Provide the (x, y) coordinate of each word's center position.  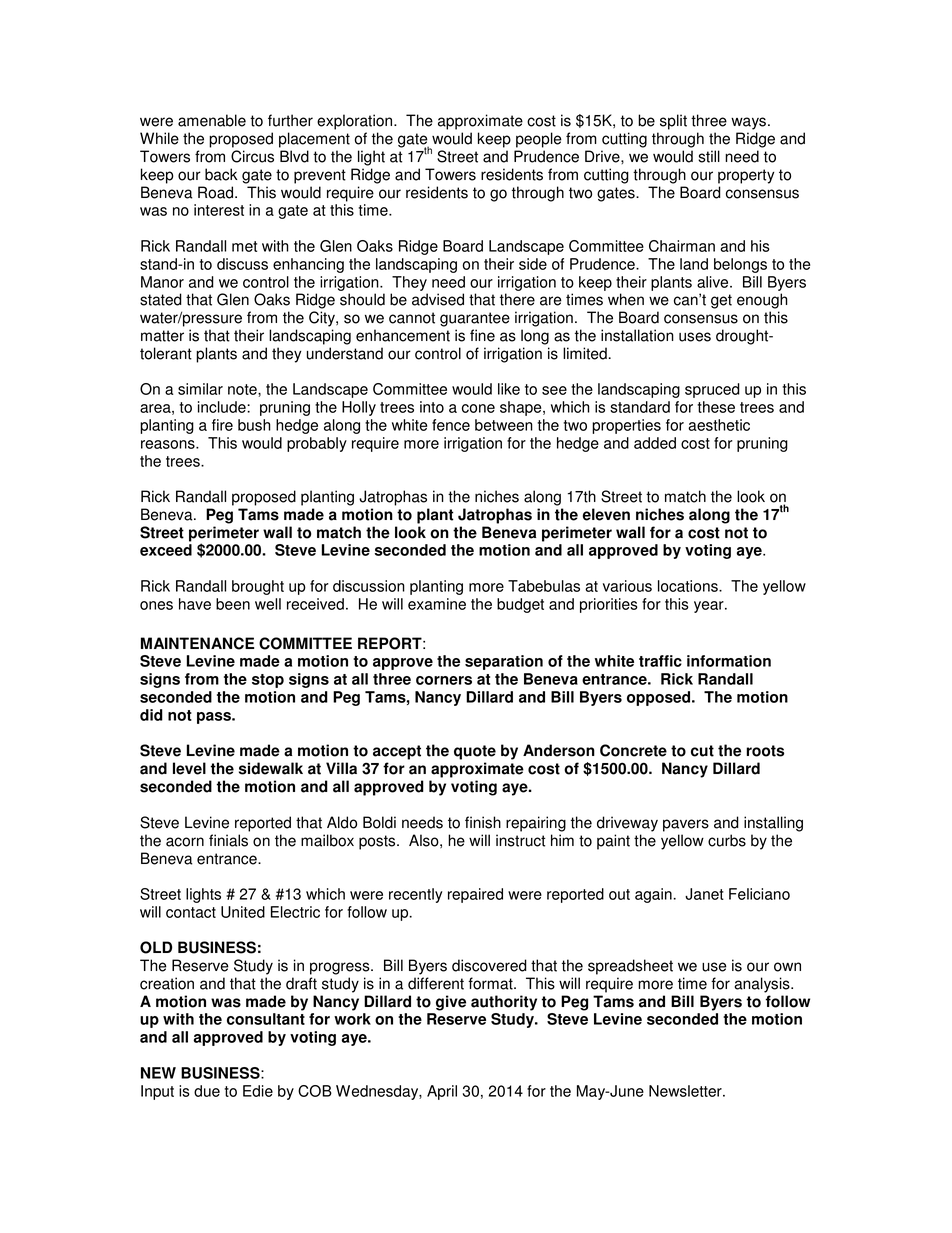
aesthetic (719, 425)
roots (765, 751)
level (189, 768)
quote (475, 752)
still (709, 156)
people (539, 140)
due (207, 1091)
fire (222, 425)
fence (451, 425)
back (221, 174)
